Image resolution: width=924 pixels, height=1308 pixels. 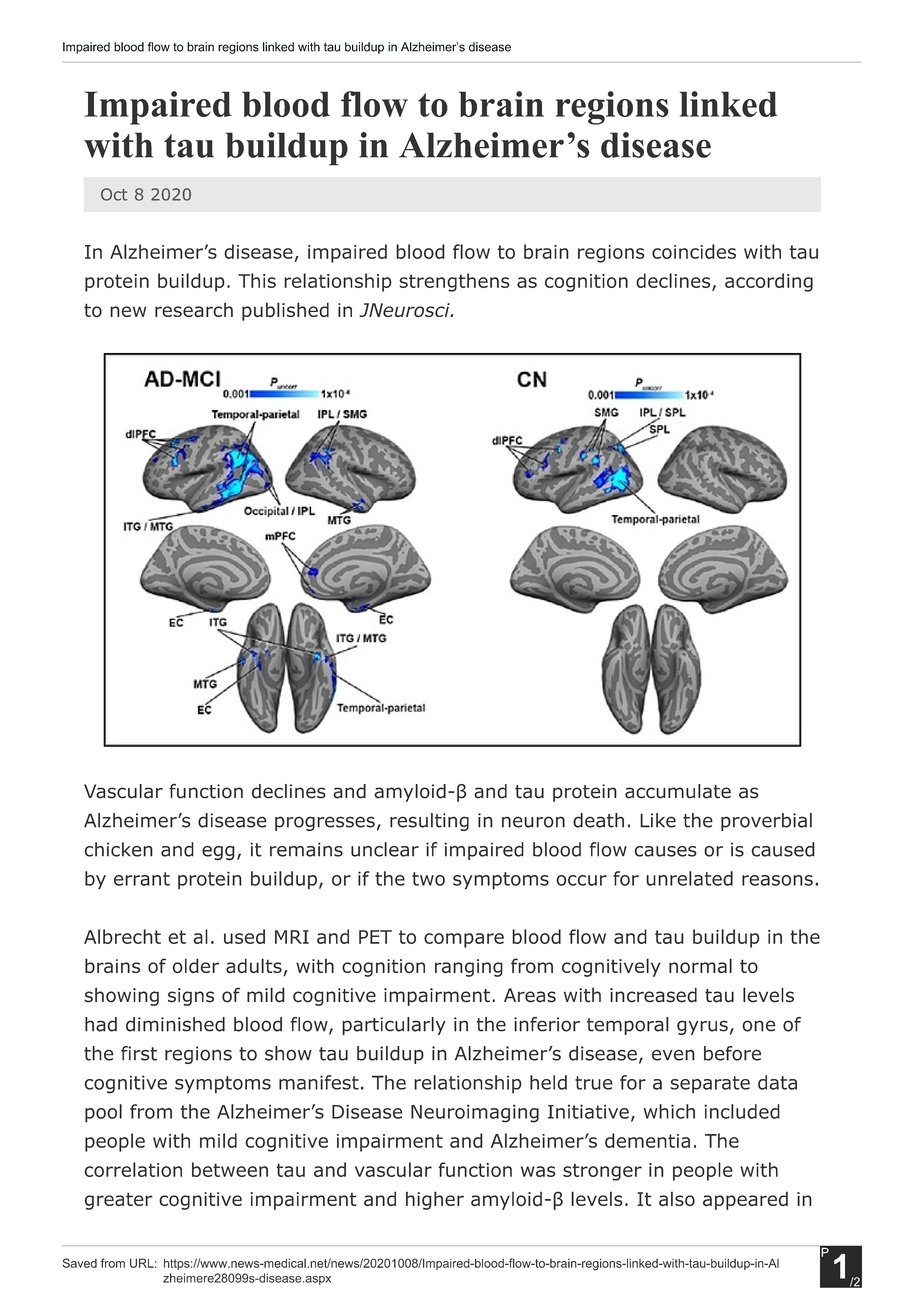 What do you see at coordinates (454, 282) in the page?
I see `strengthens` at bounding box center [454, 282].
